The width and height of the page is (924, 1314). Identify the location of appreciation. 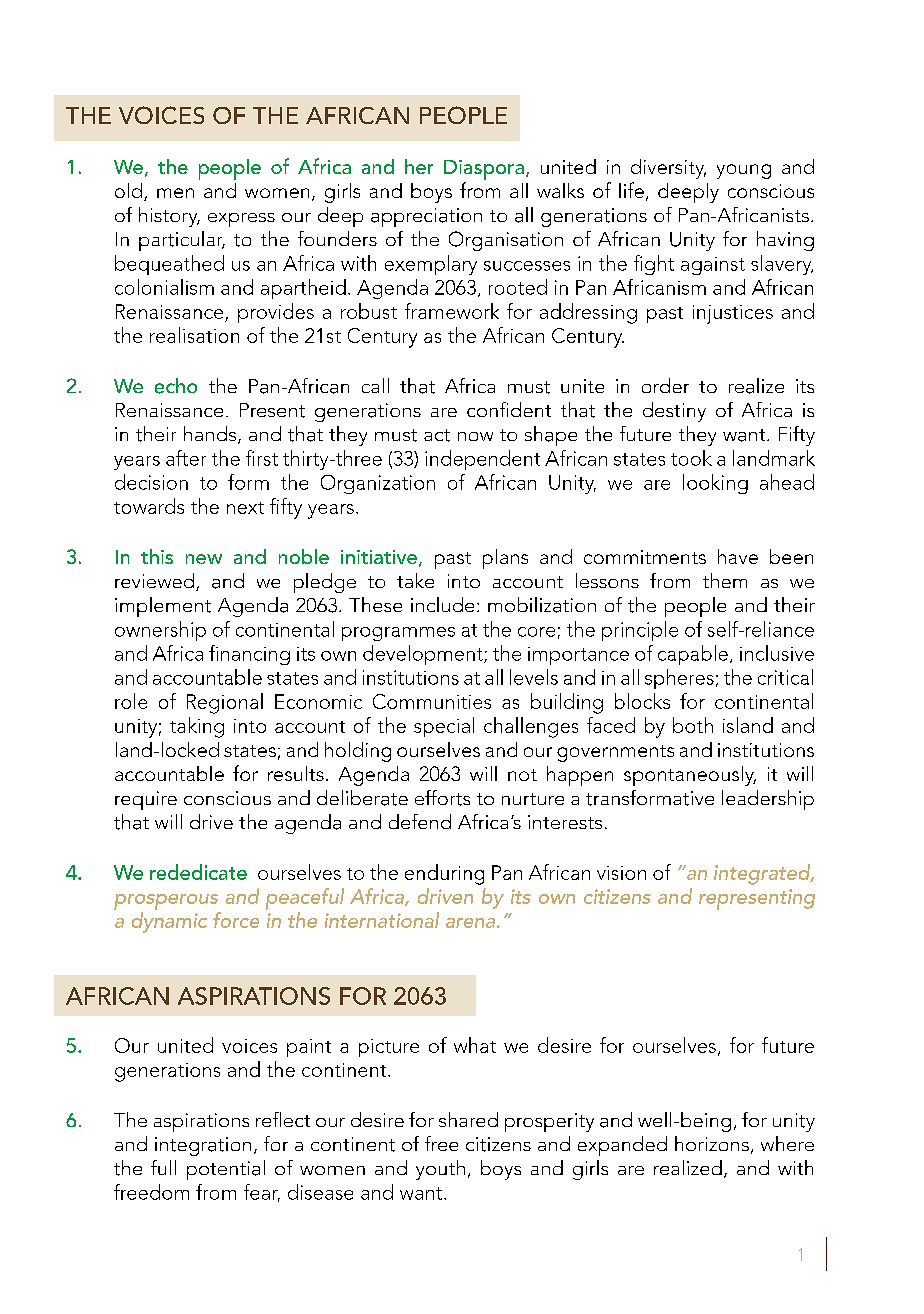
(426, 217).
